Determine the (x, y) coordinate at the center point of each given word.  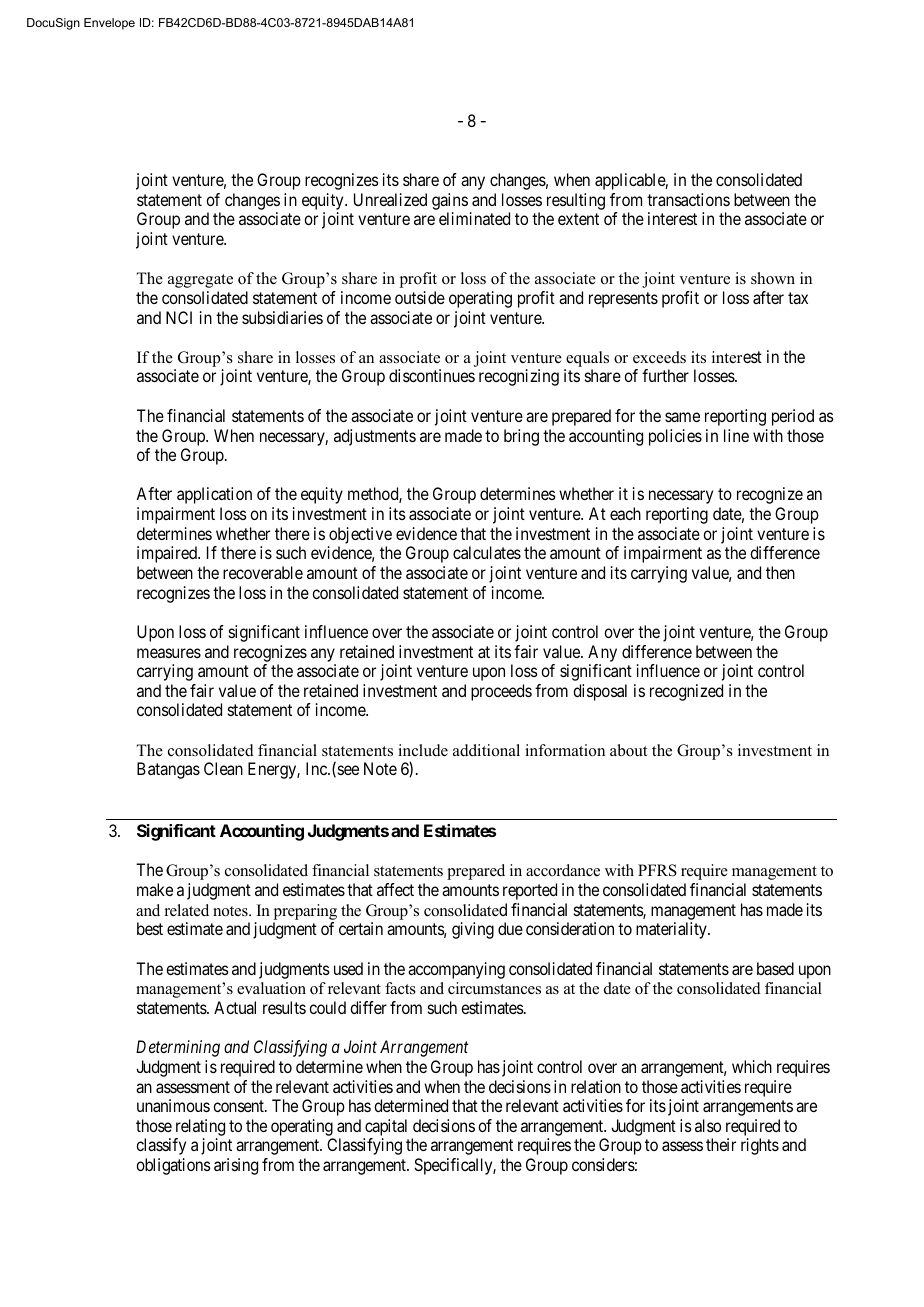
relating (200, 1127)
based (775, 968)
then (780, 572)
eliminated (474, 218)
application (214, 495)
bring (521, 437)
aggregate (200, 281)
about (628, 750)
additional (486, 750)
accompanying (456, 970)
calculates (487, 552)
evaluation (271, 988)
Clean (223, 768)
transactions (688, 199)
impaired (168, 554)
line (736, 435)
